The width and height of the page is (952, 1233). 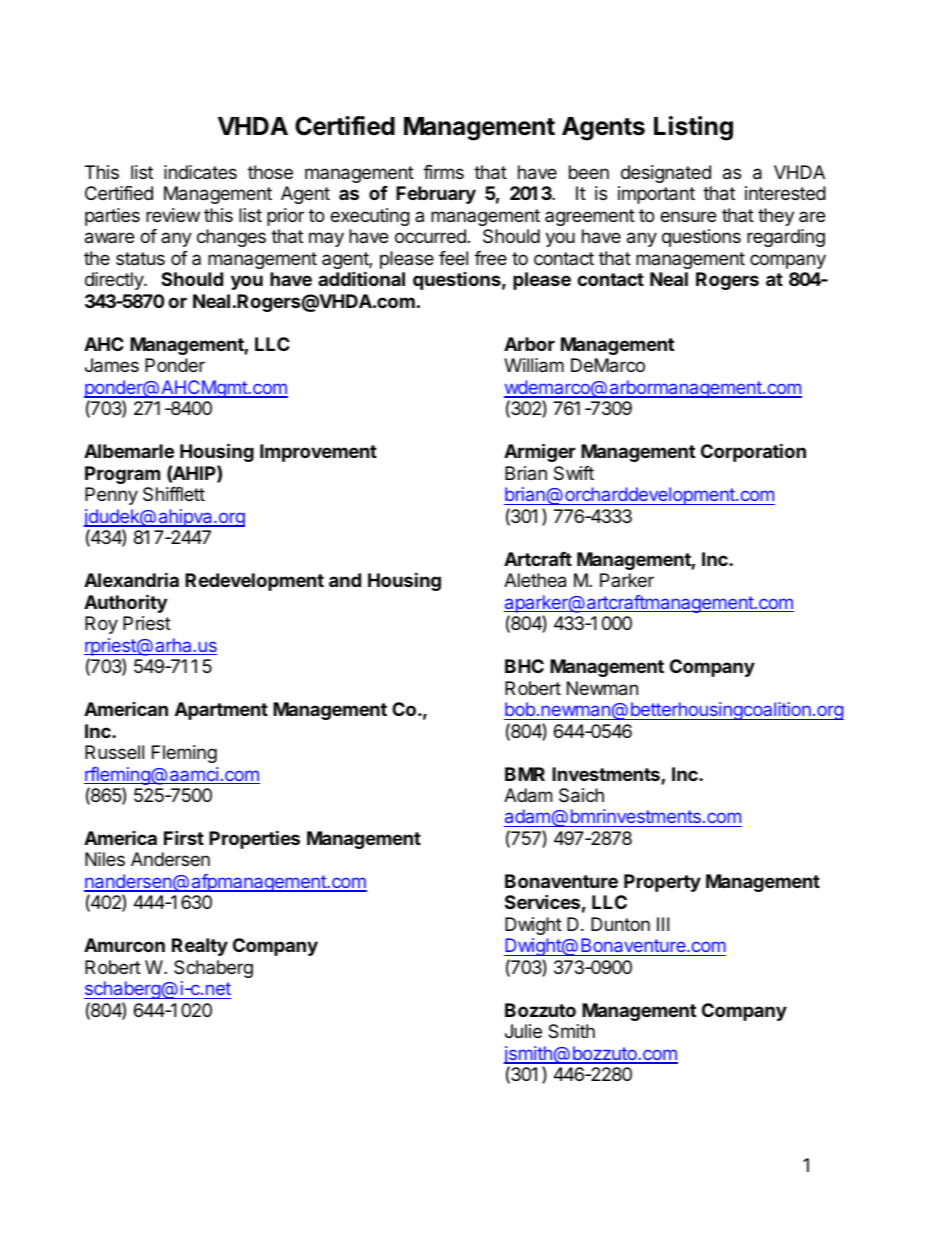 What do you see at coordinates (184, 837) in the page?
I see `First` at bounding box center [184, 837].
